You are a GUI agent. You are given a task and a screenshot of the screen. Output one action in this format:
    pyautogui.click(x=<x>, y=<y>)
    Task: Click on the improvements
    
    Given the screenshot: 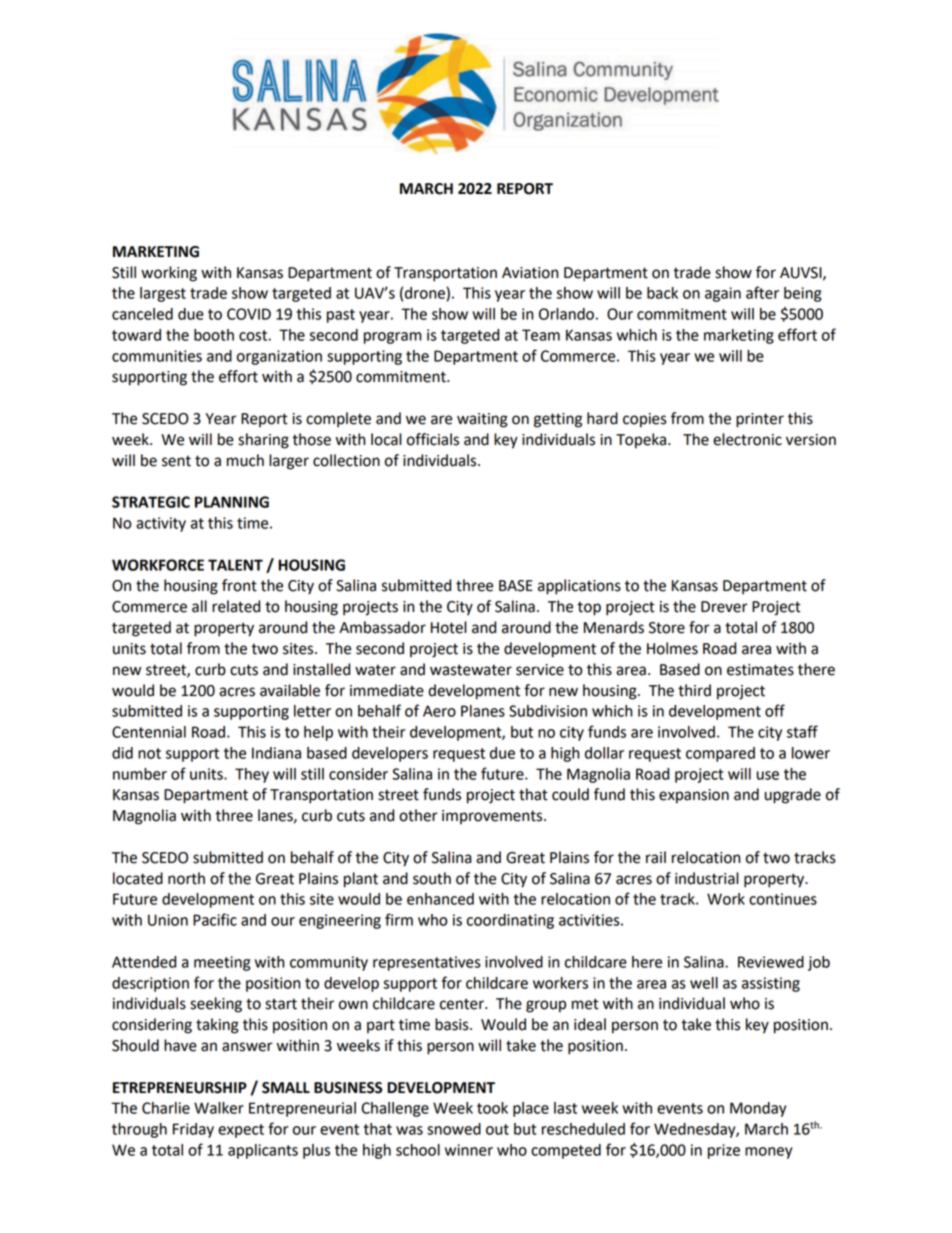 What is the action you would take?
    pyautogui.click(x=493, y=817)
